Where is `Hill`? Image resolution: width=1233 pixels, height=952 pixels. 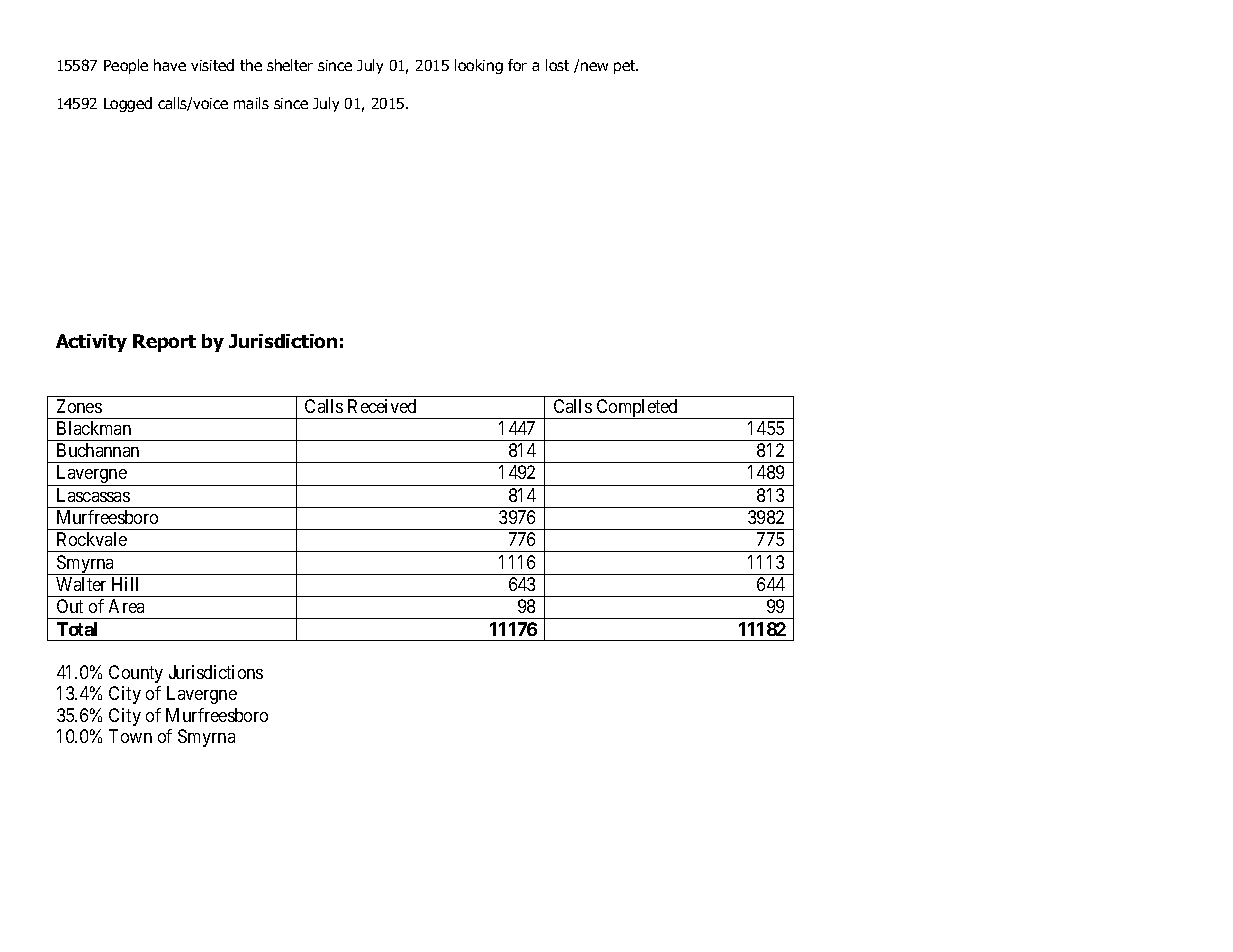
Hill is located at coordinates (125, 584).
